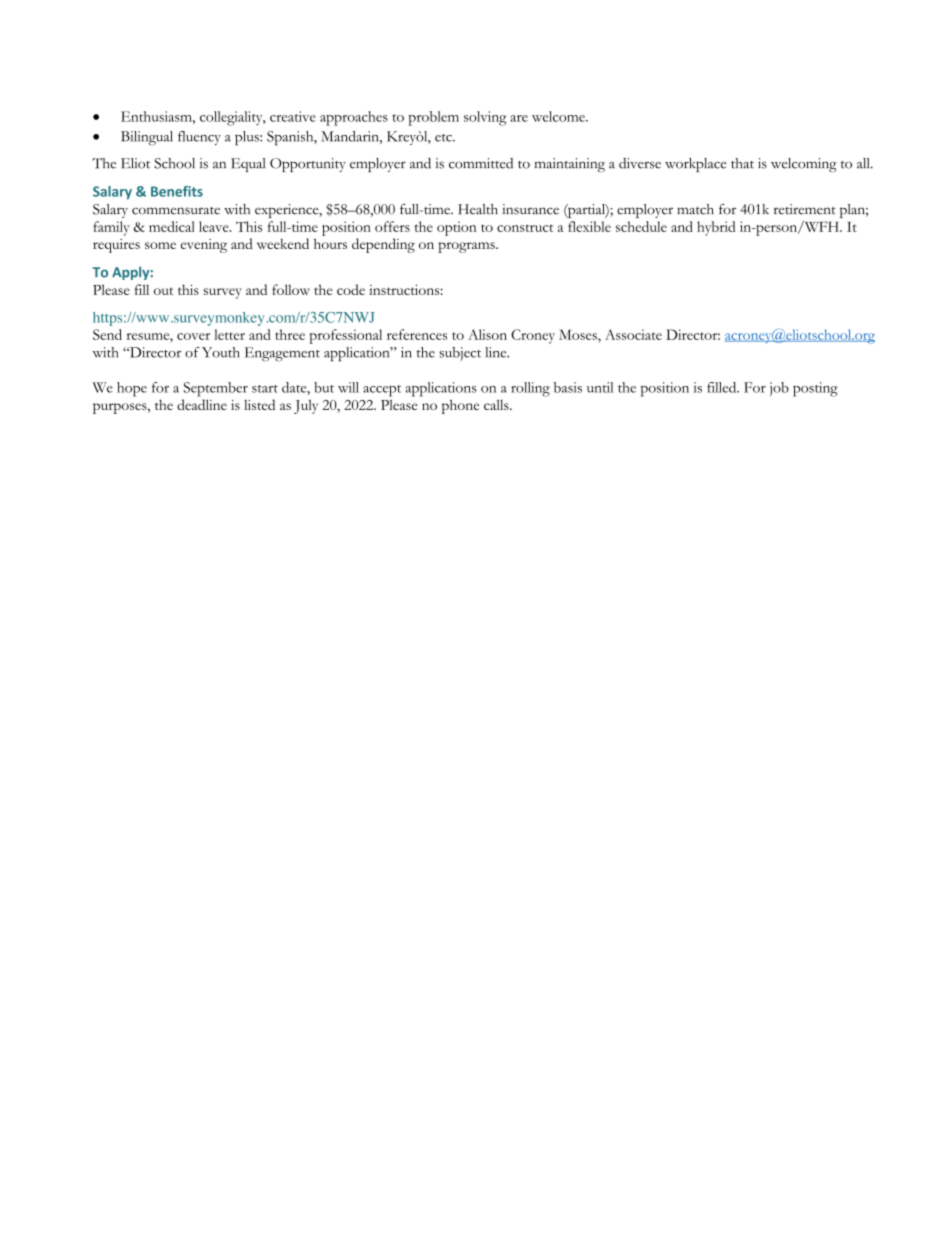  Describe the element at coordinates (215, 389) in the document. I see `September` at that location.
